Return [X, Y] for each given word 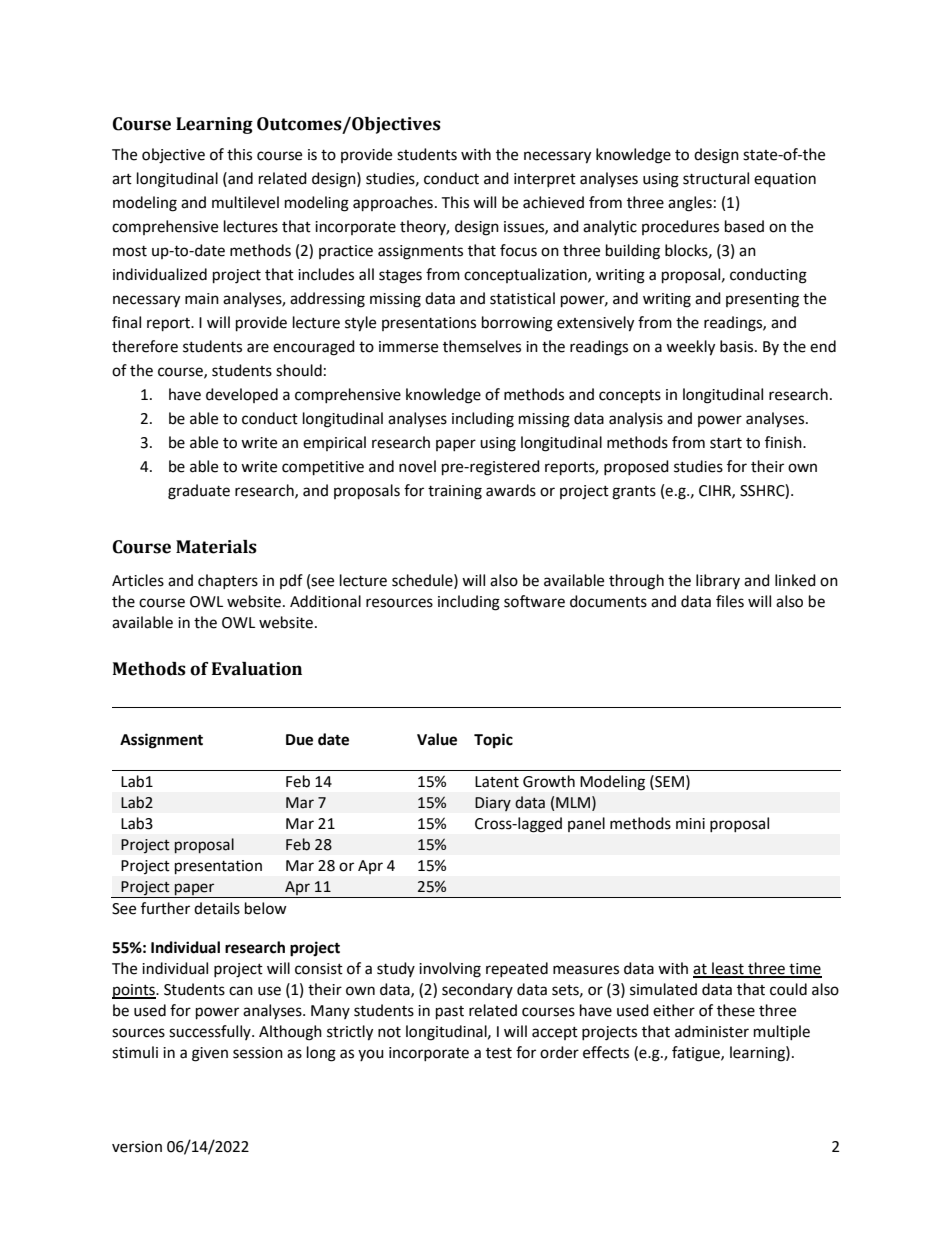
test [499, 1053]
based [744, 226]
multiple [782, 1032]
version [137, 1147]
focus [518, 250]
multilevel [245, 202]
